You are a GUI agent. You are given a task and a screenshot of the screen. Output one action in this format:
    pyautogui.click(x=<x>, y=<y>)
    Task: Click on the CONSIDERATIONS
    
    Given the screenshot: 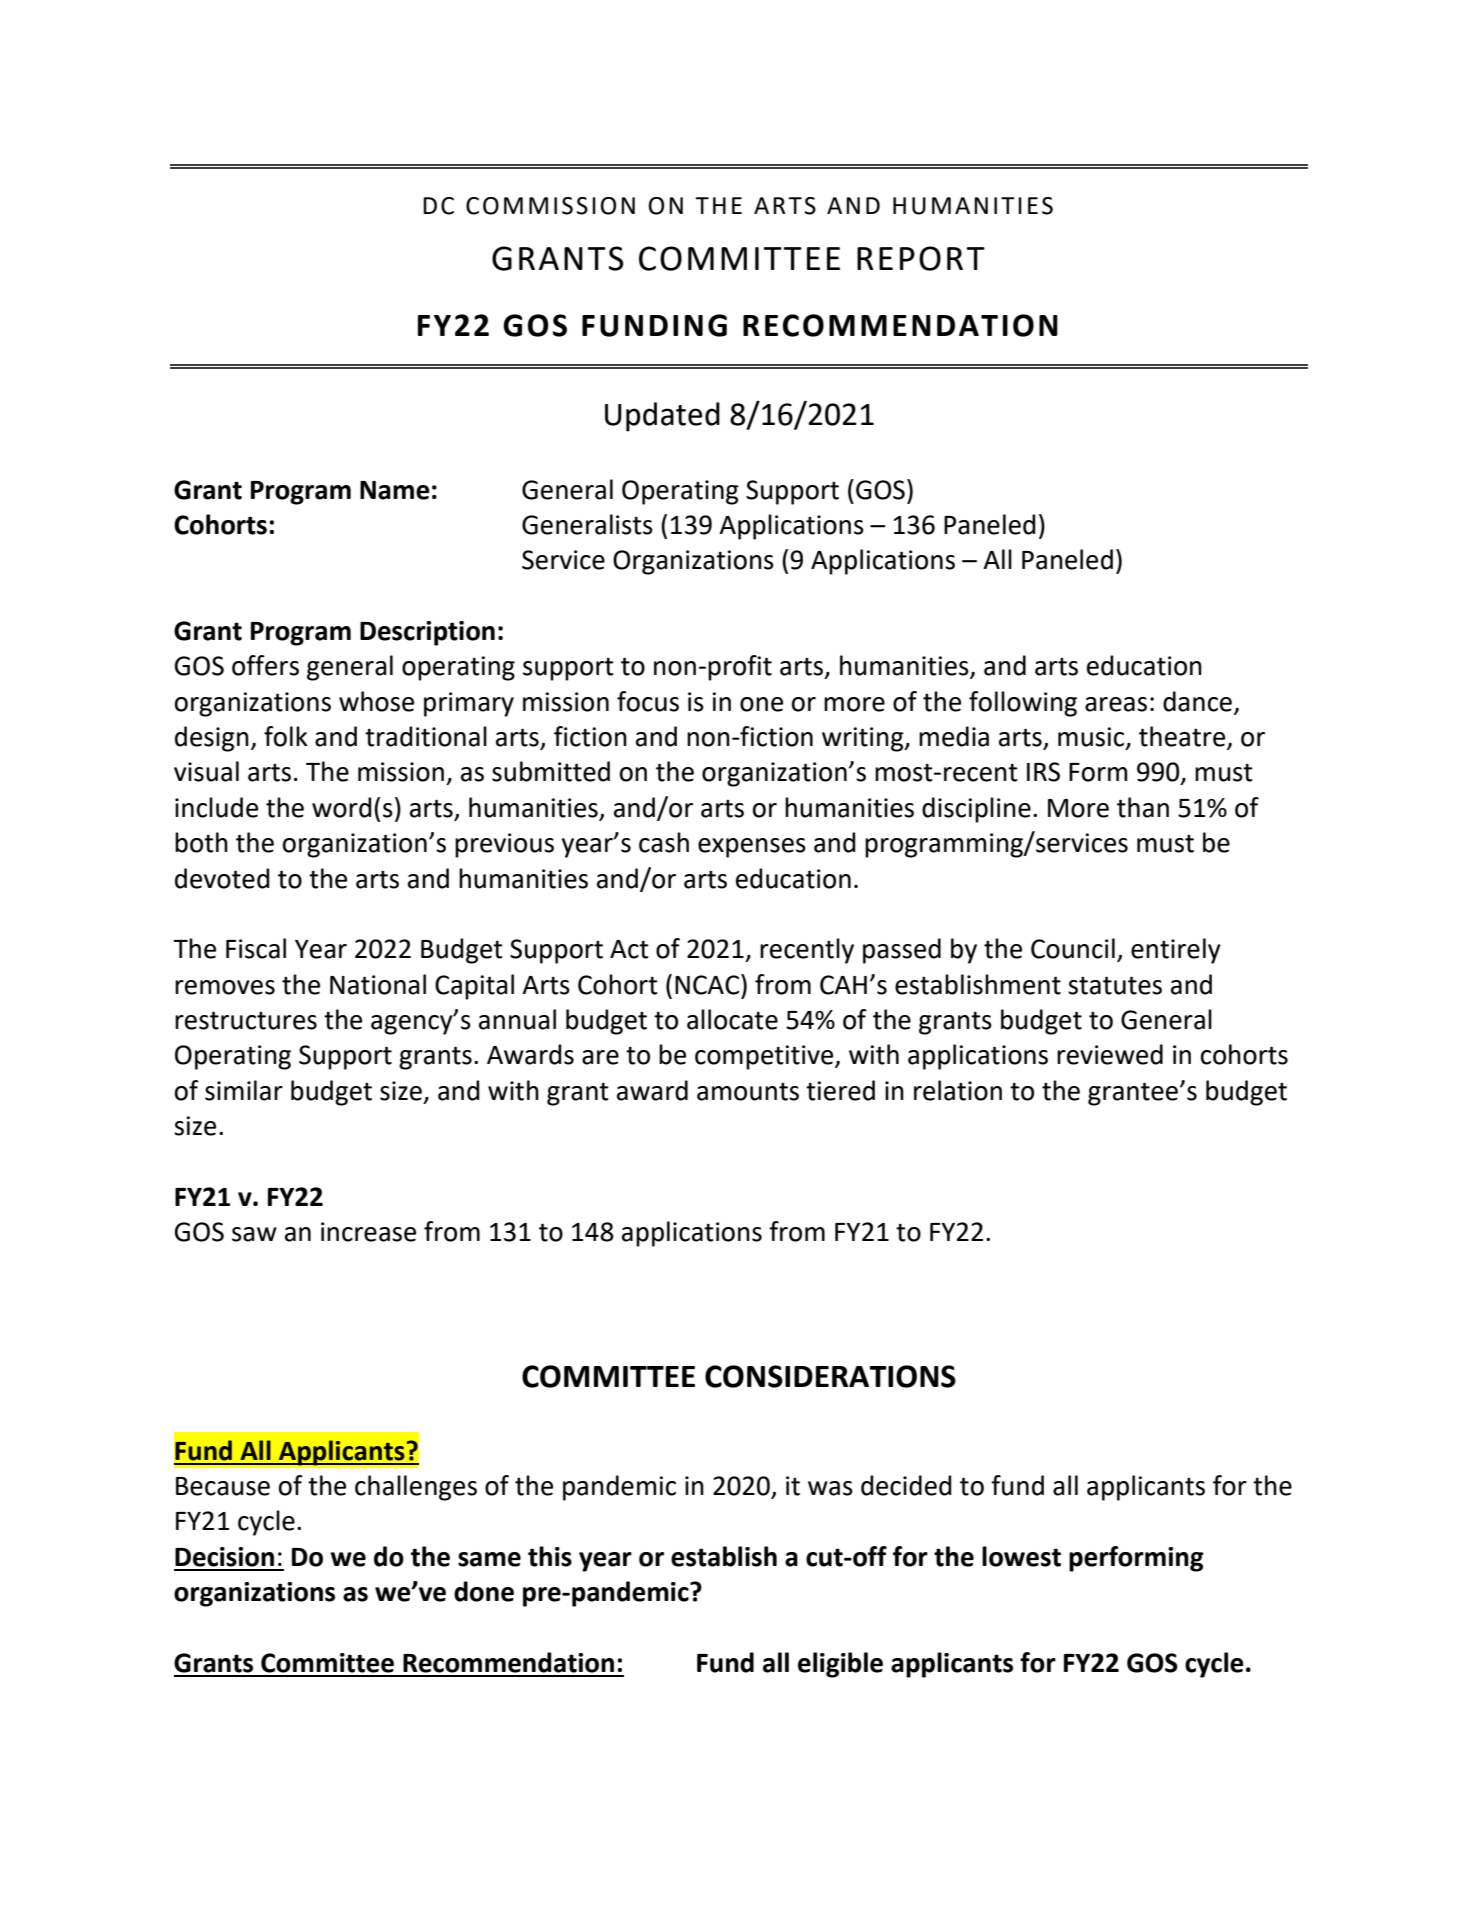 What is the action you would take?
    pyautogui.click(x=830, y=1376)
